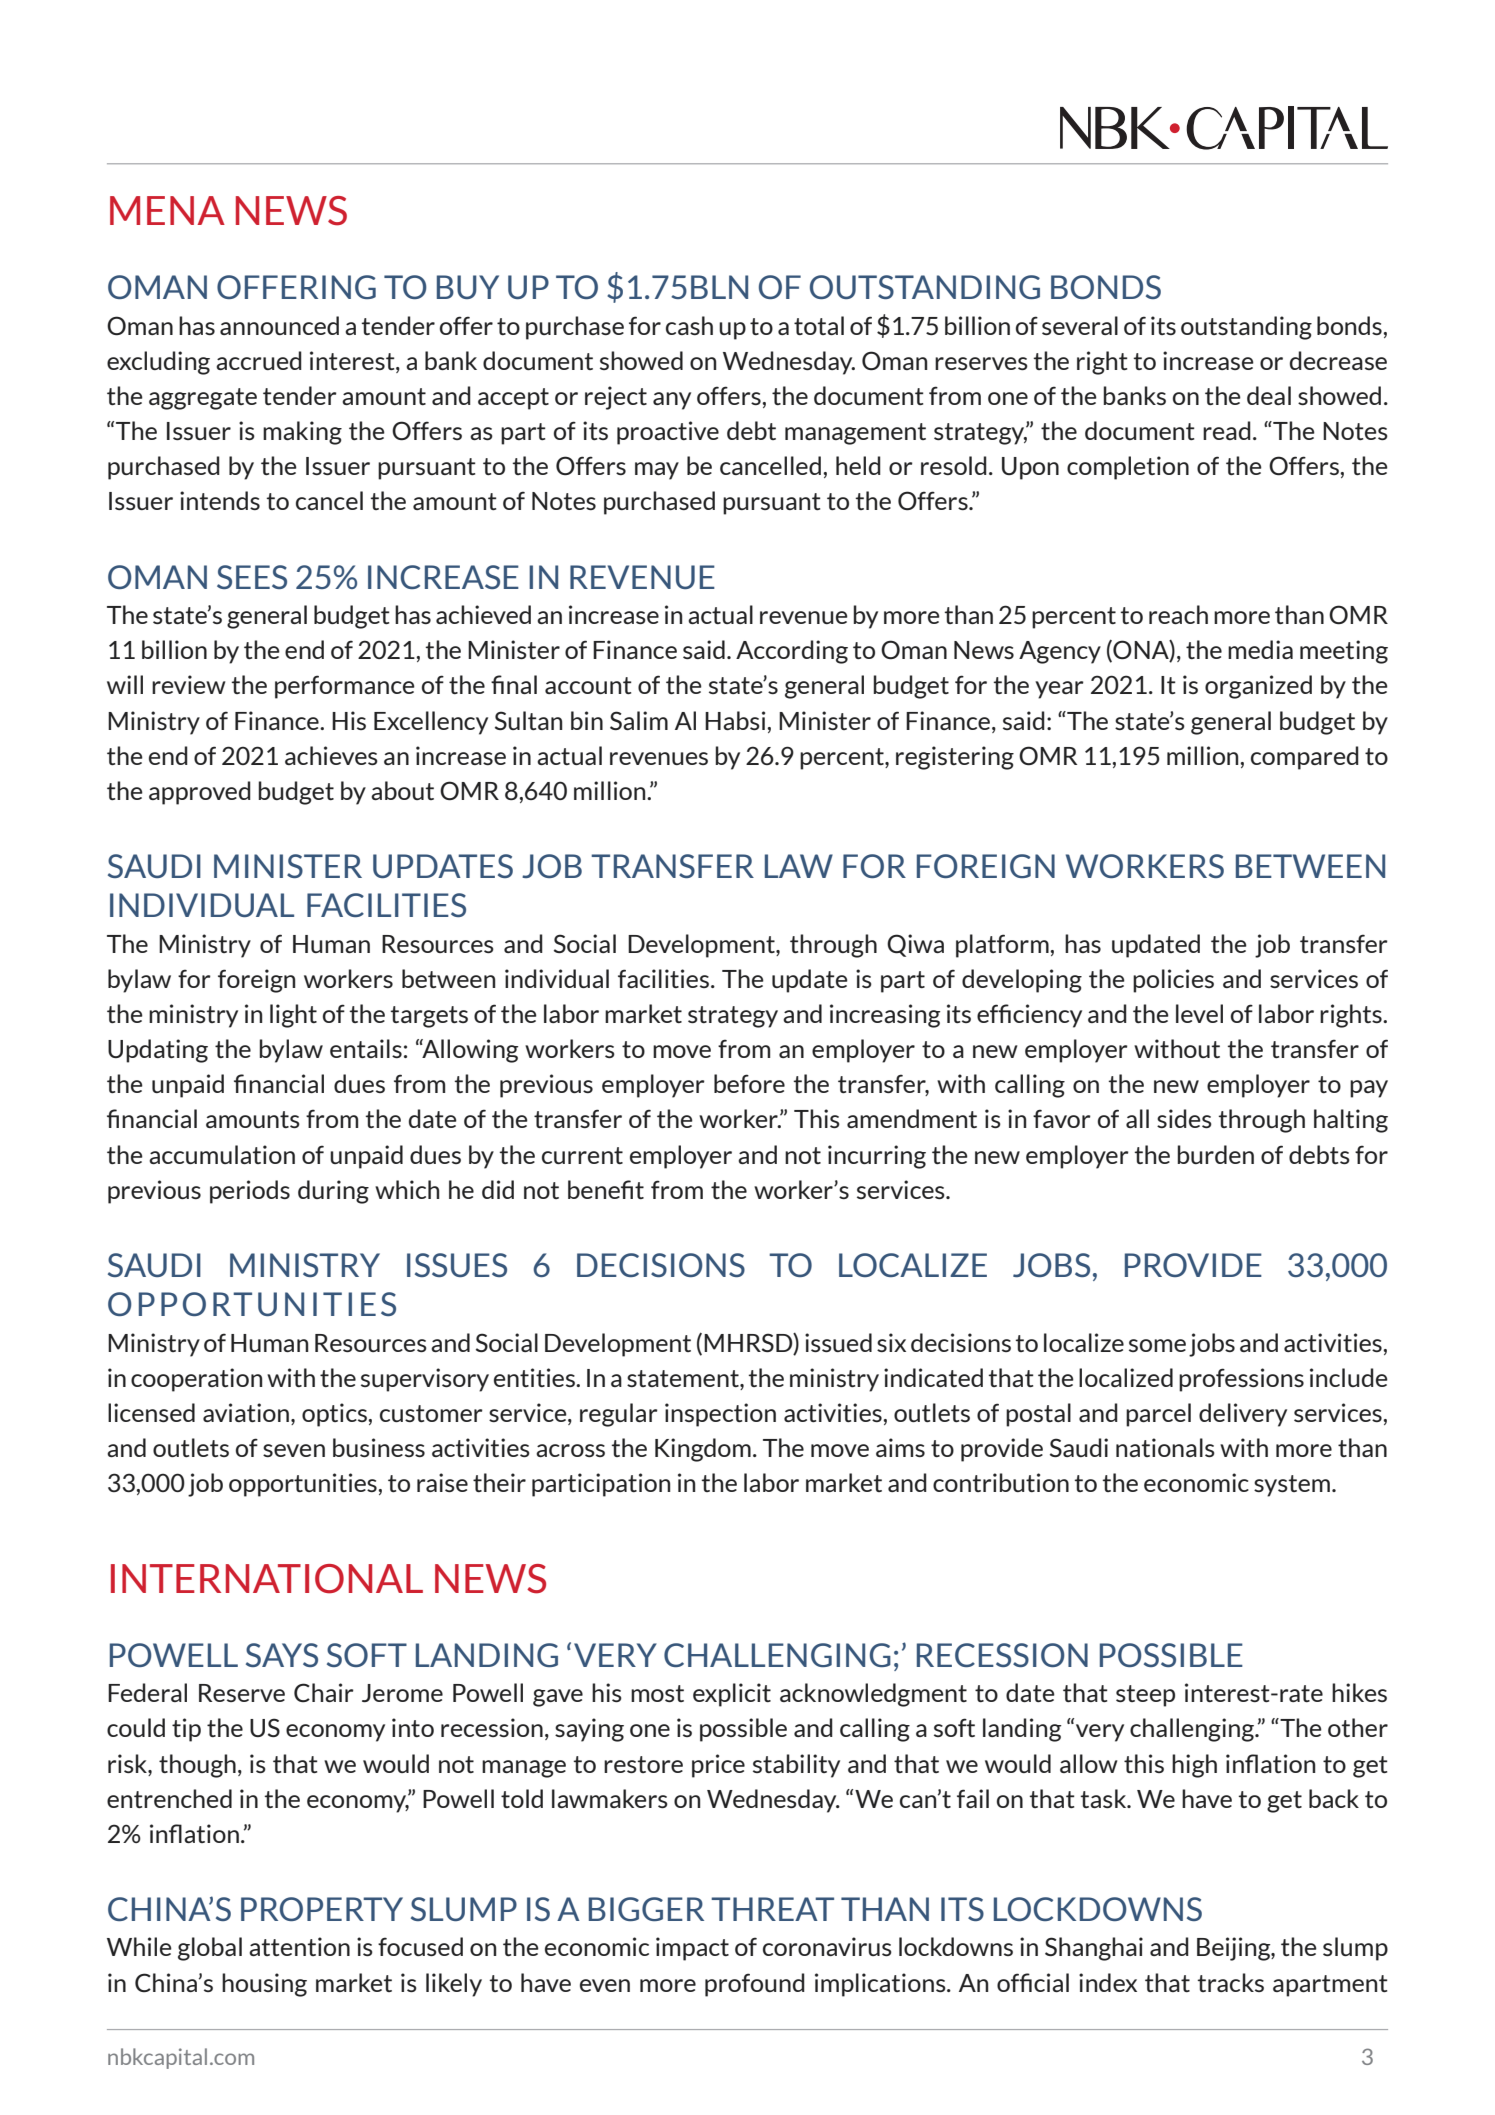 The image size is (1495, 2115). I want to click on professions, so click(1241, 1380).
